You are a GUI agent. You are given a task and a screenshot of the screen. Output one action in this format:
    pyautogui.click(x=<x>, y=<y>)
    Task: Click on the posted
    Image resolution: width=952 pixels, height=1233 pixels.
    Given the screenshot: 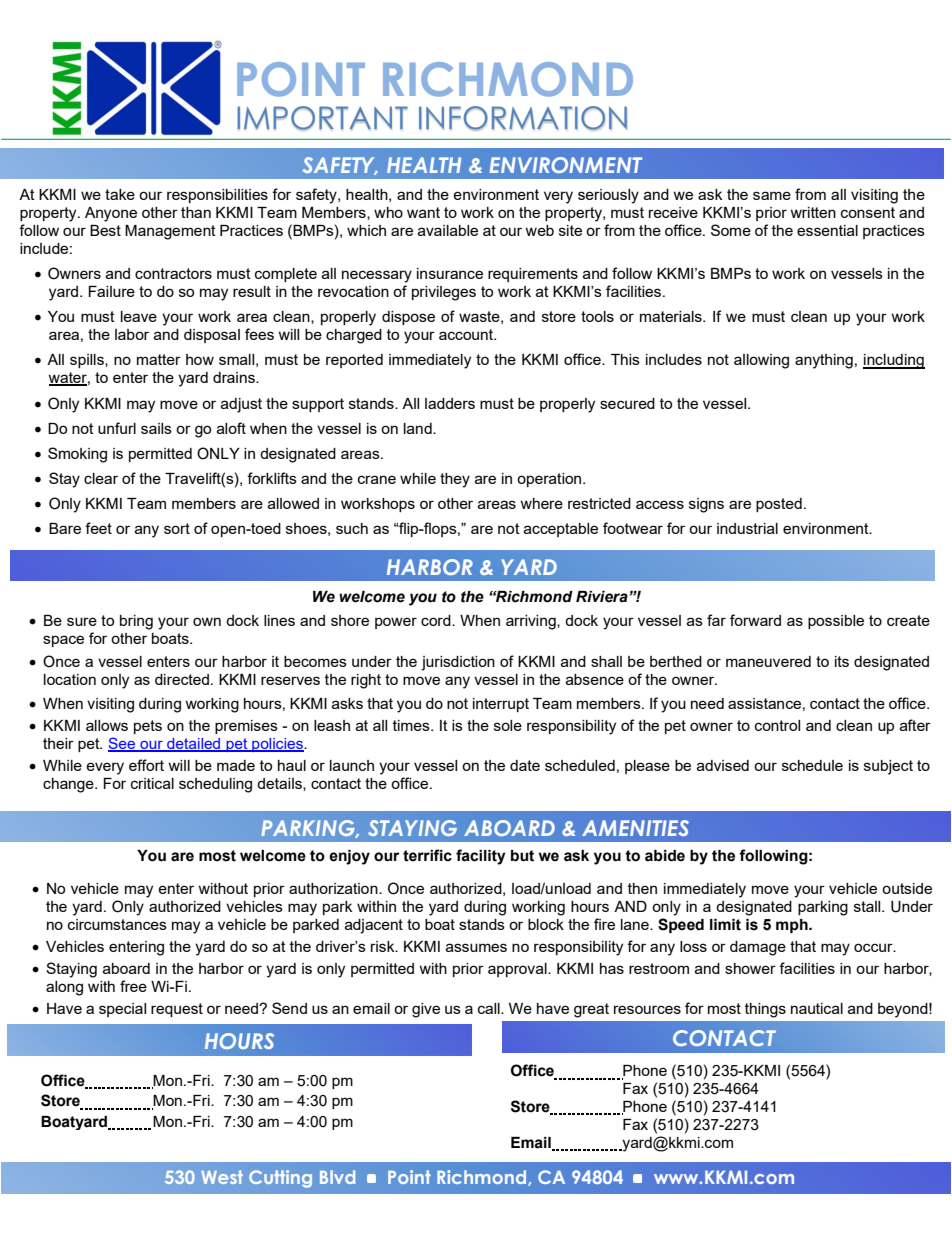 What is the action you would take?
    pyautogui.click(x=779, y=505)
